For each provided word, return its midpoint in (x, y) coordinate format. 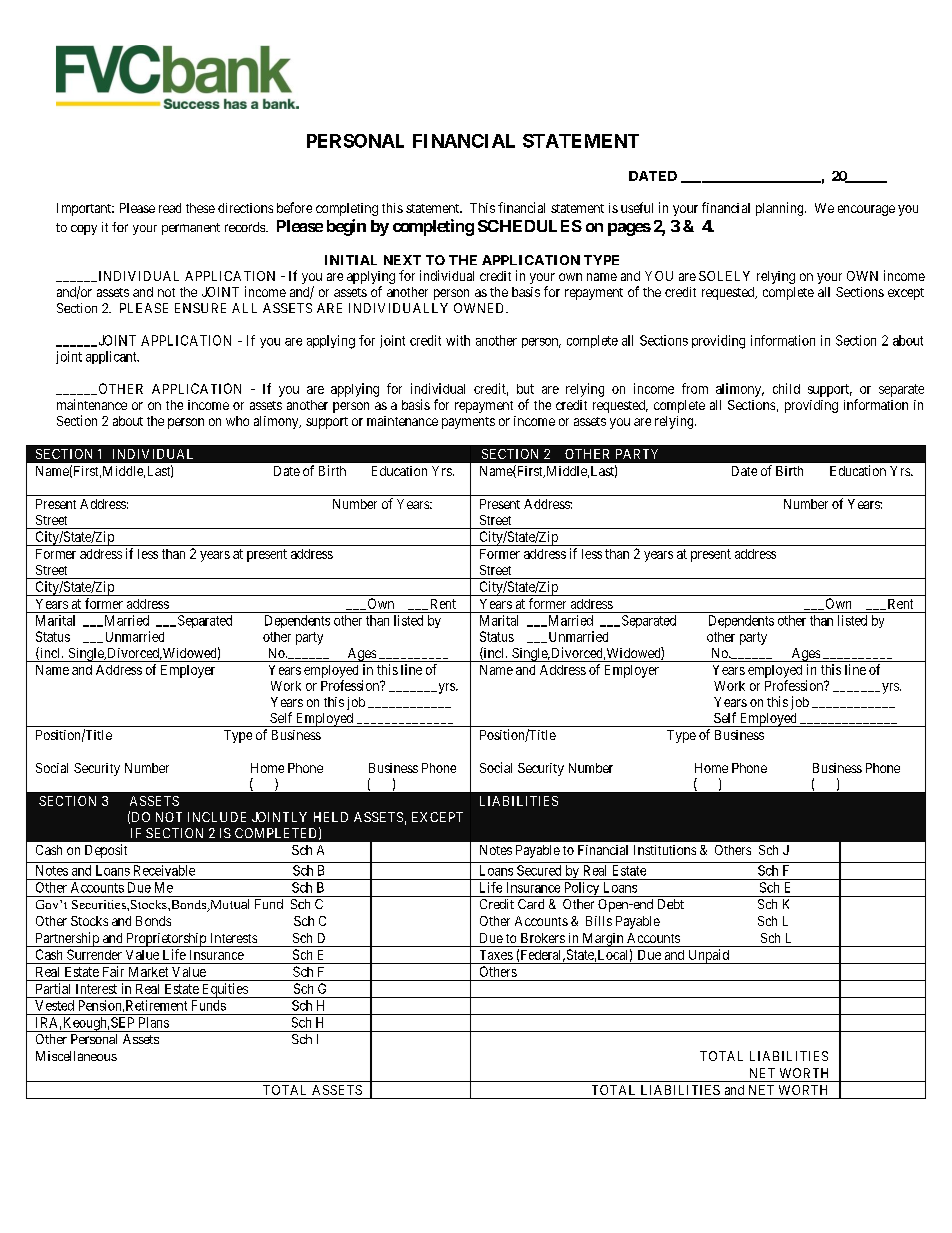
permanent (191, 229)
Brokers (543, 938)
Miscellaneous (76, 1056)
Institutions (665, 850)
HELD (331, 817)
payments (468, 423)
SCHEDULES (530, 226)
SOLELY (724, 276)
